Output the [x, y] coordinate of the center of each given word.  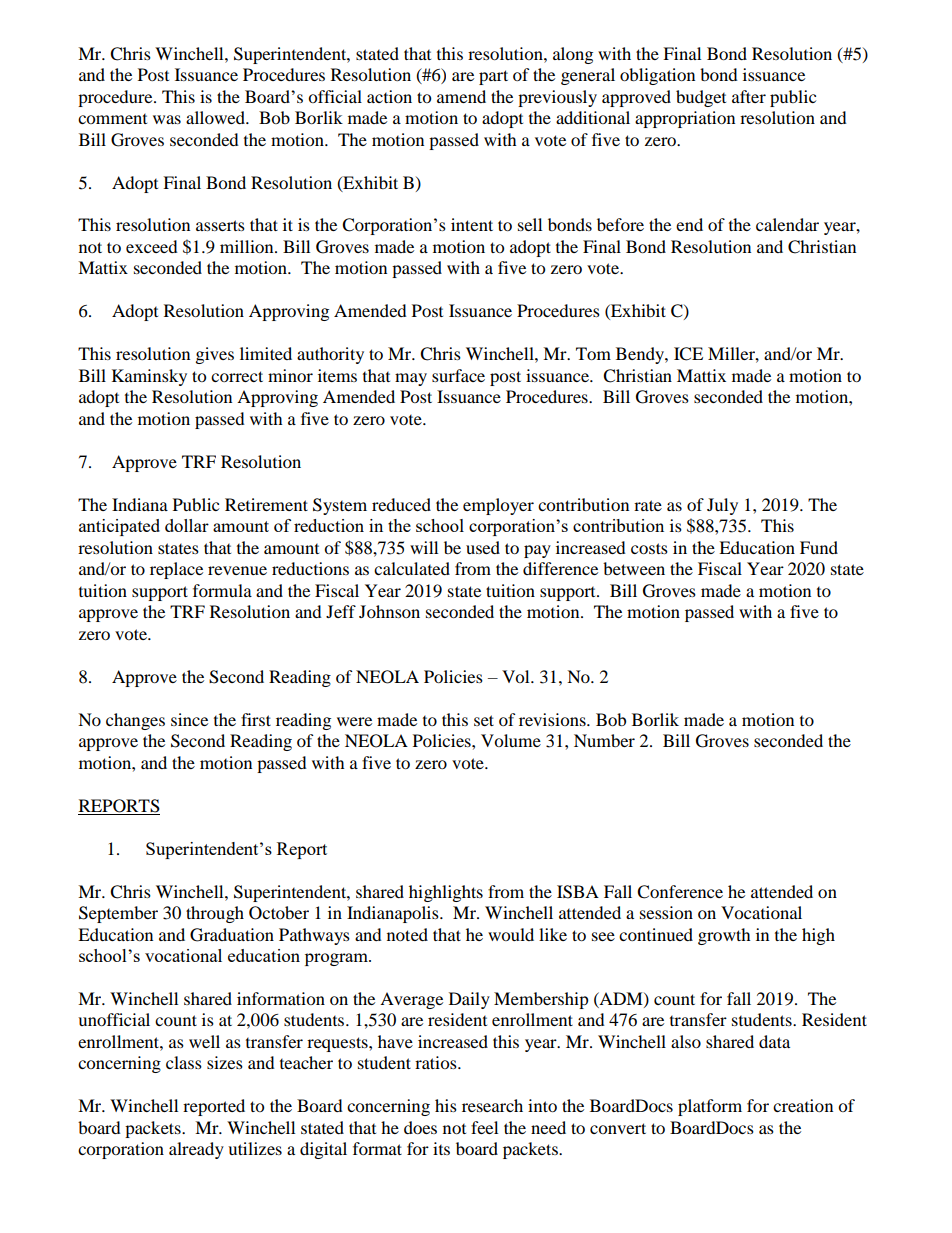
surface [458, 375]
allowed [216, 117]
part [493, 77]
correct [237, 376]
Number [604, 740]
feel [484, 1127]
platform [710, 1107]
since [189, 719]
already [196, 1150]
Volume [511, 740]
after [749, 96]
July [722, 506]
